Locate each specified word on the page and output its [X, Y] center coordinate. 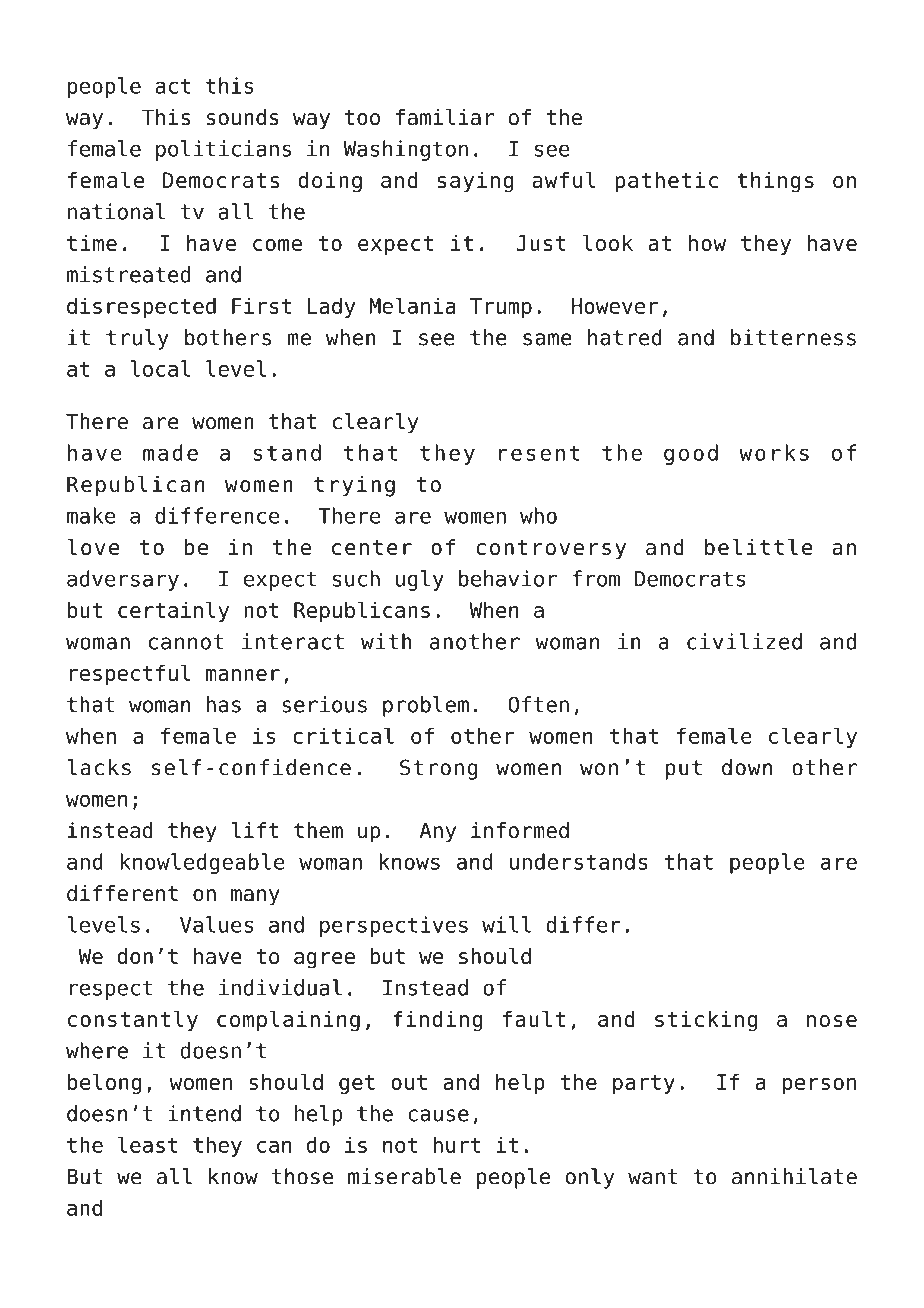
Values [216, 924]
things [775, 182]
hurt [457, 1144]
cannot [186, 642]
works [774, 452]
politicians [223, 150]
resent [539, 453]
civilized [744, 641]
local [160, 368]
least [148, 1144]
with [386, 641]
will [506, 924]
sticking [706, 1021]
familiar [445, 117]
